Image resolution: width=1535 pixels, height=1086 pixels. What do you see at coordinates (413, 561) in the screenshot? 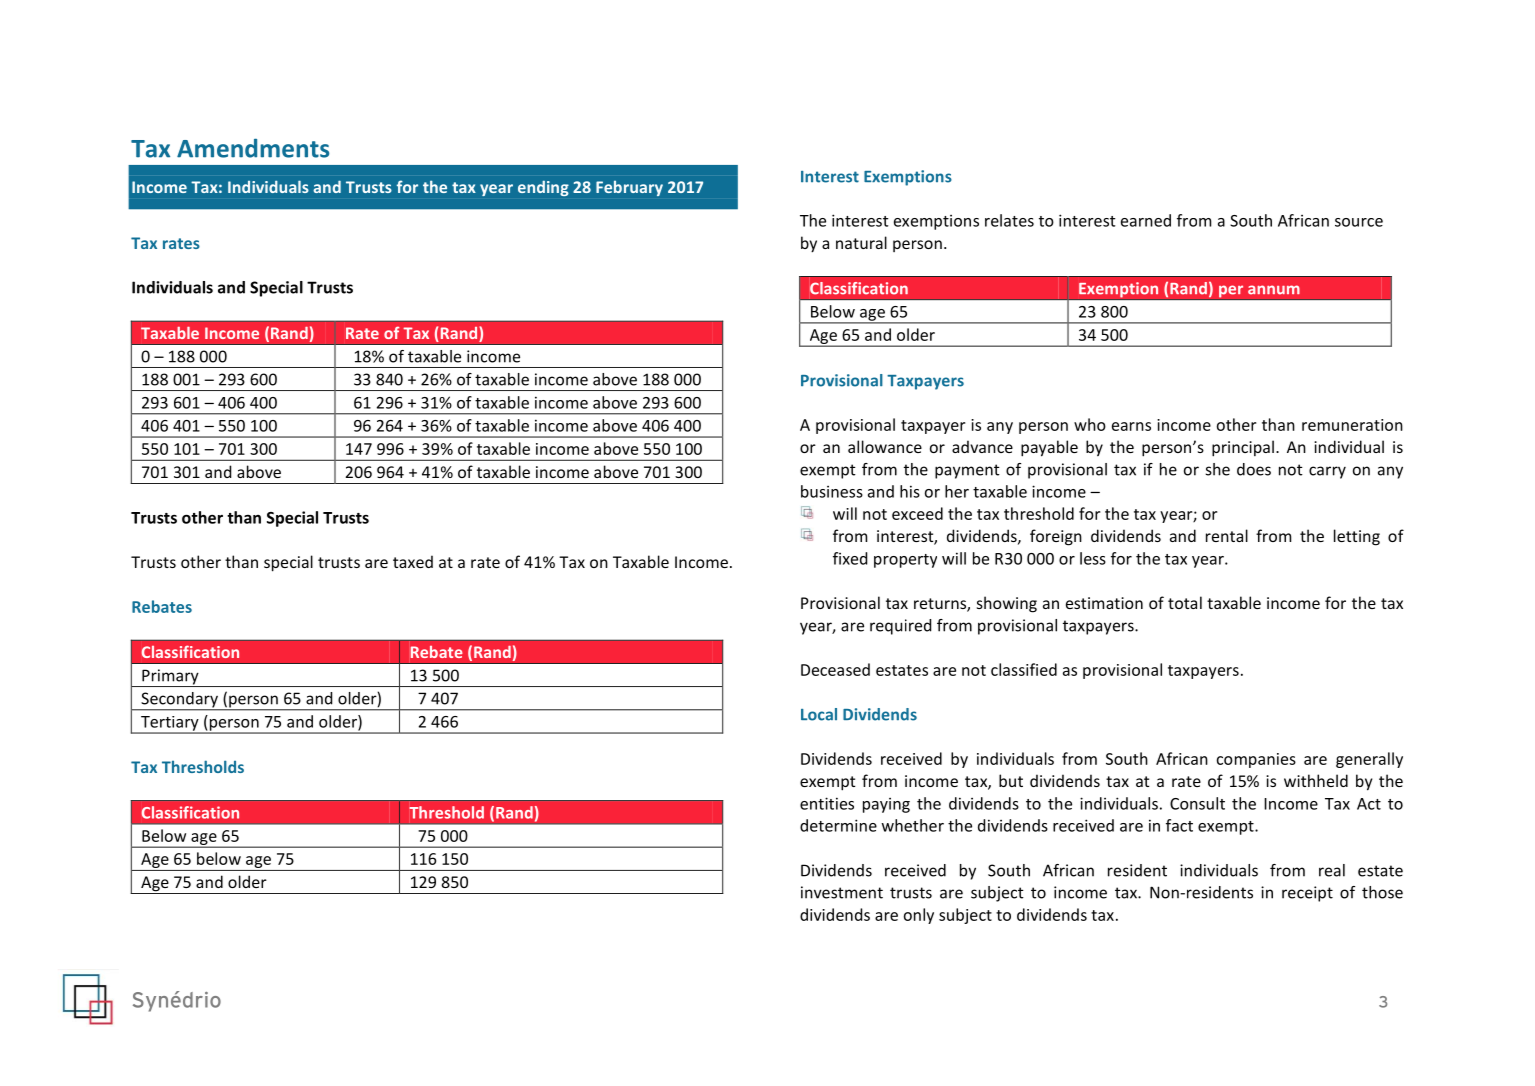
I see `taxed` at bounding box center [413, 561].
